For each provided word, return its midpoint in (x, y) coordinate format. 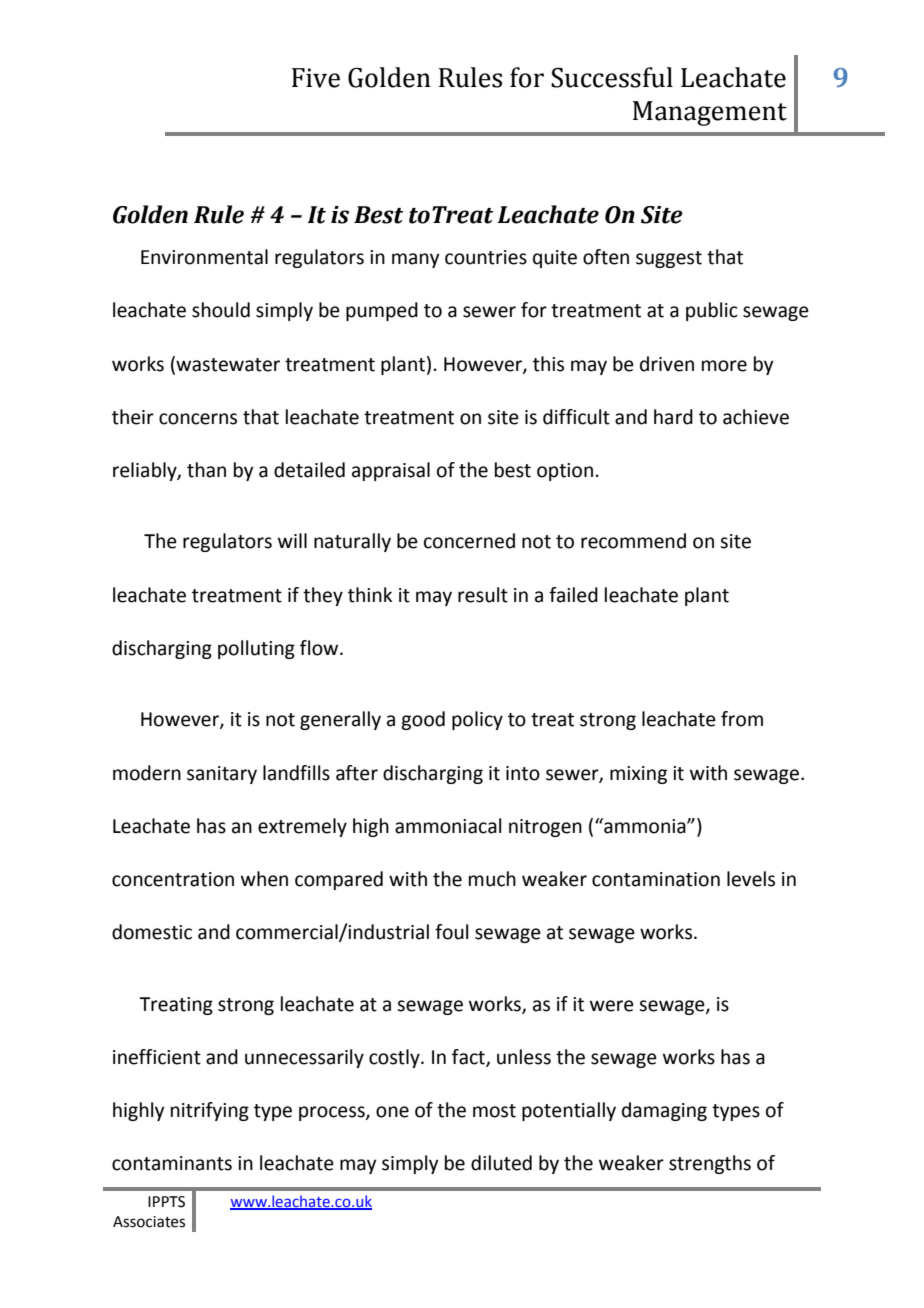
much (492, 879)
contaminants (172, 1163)
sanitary (222, 775)
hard (673, 417)
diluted (501, 1163)
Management (710, 113)
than (206, 470)
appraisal (391, 471)
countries (486, 257)
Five (316, 78)
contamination (656, 879)
